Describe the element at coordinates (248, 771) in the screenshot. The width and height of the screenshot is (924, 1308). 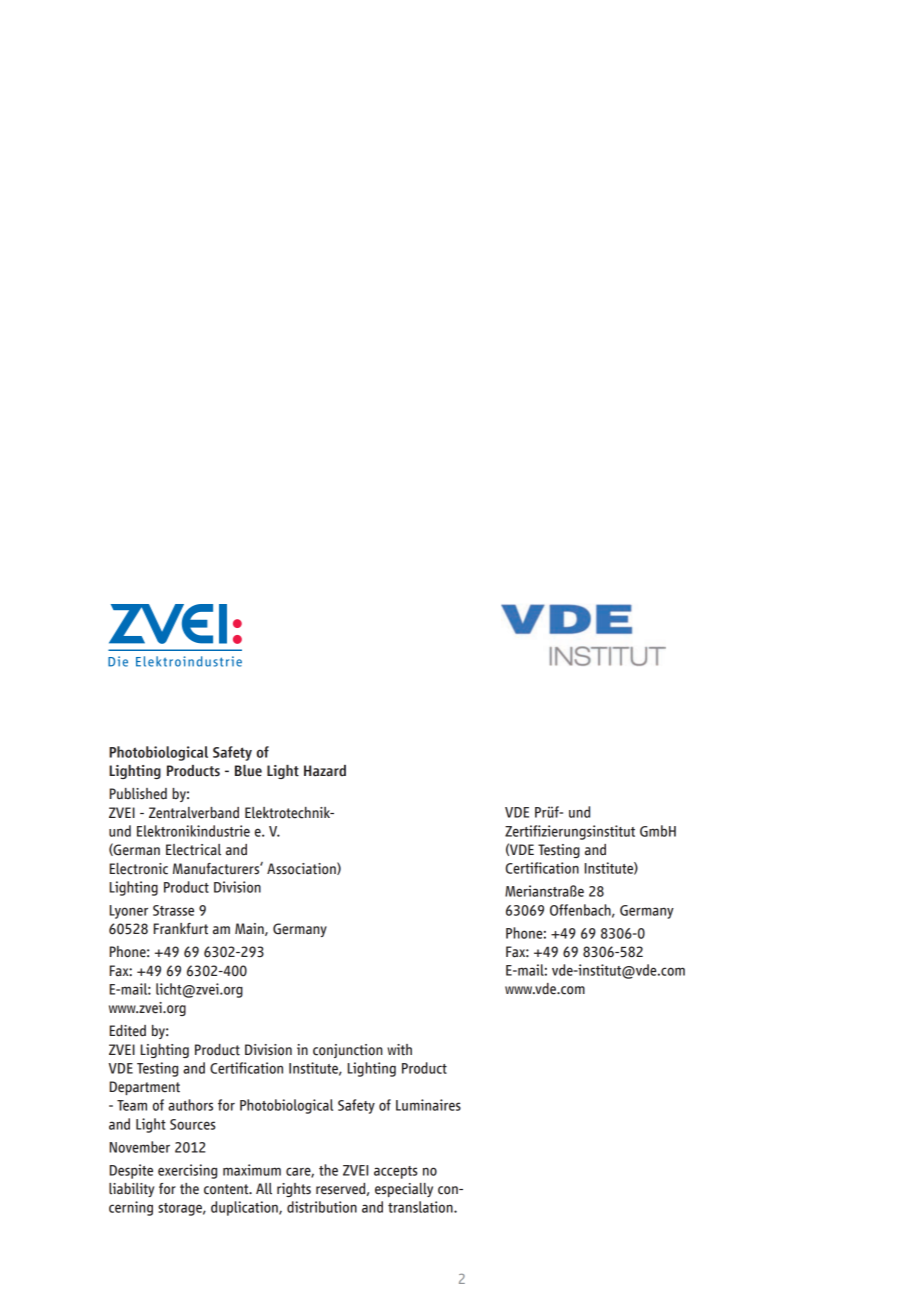
I see `Blue` at that location.
